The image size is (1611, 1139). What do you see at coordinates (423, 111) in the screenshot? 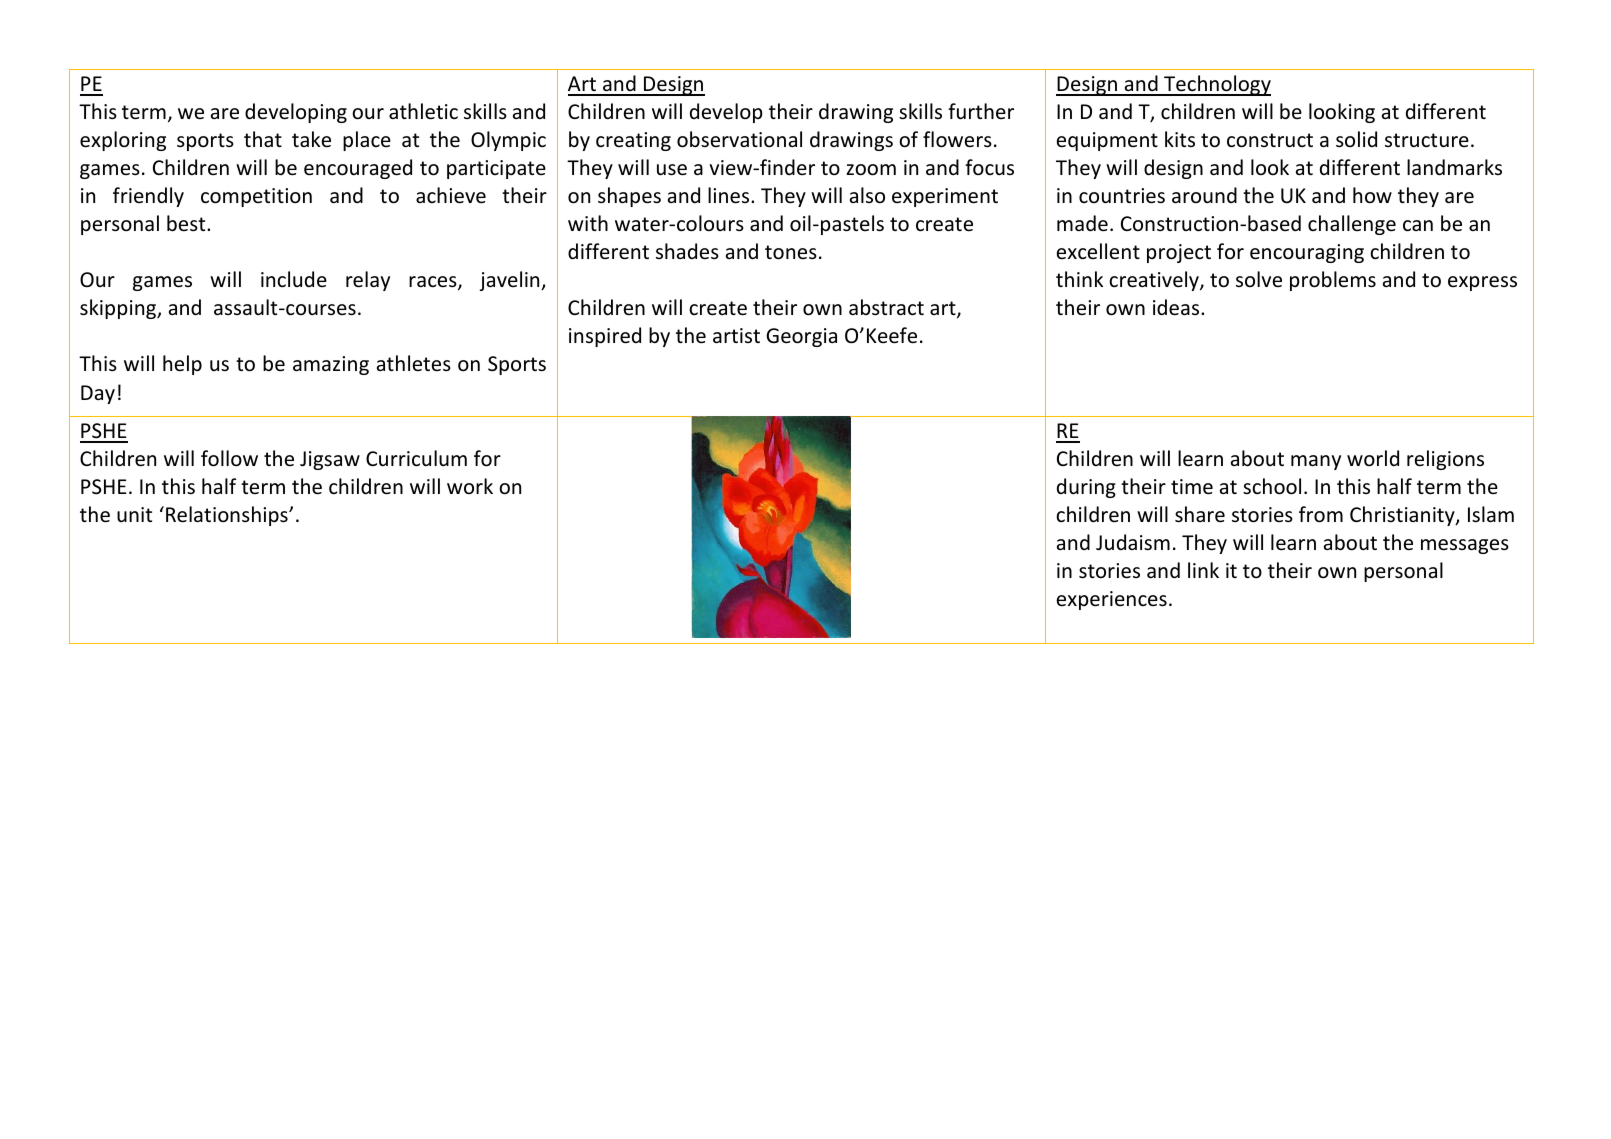
I see `athletic` at bounding box center [423, 111].
